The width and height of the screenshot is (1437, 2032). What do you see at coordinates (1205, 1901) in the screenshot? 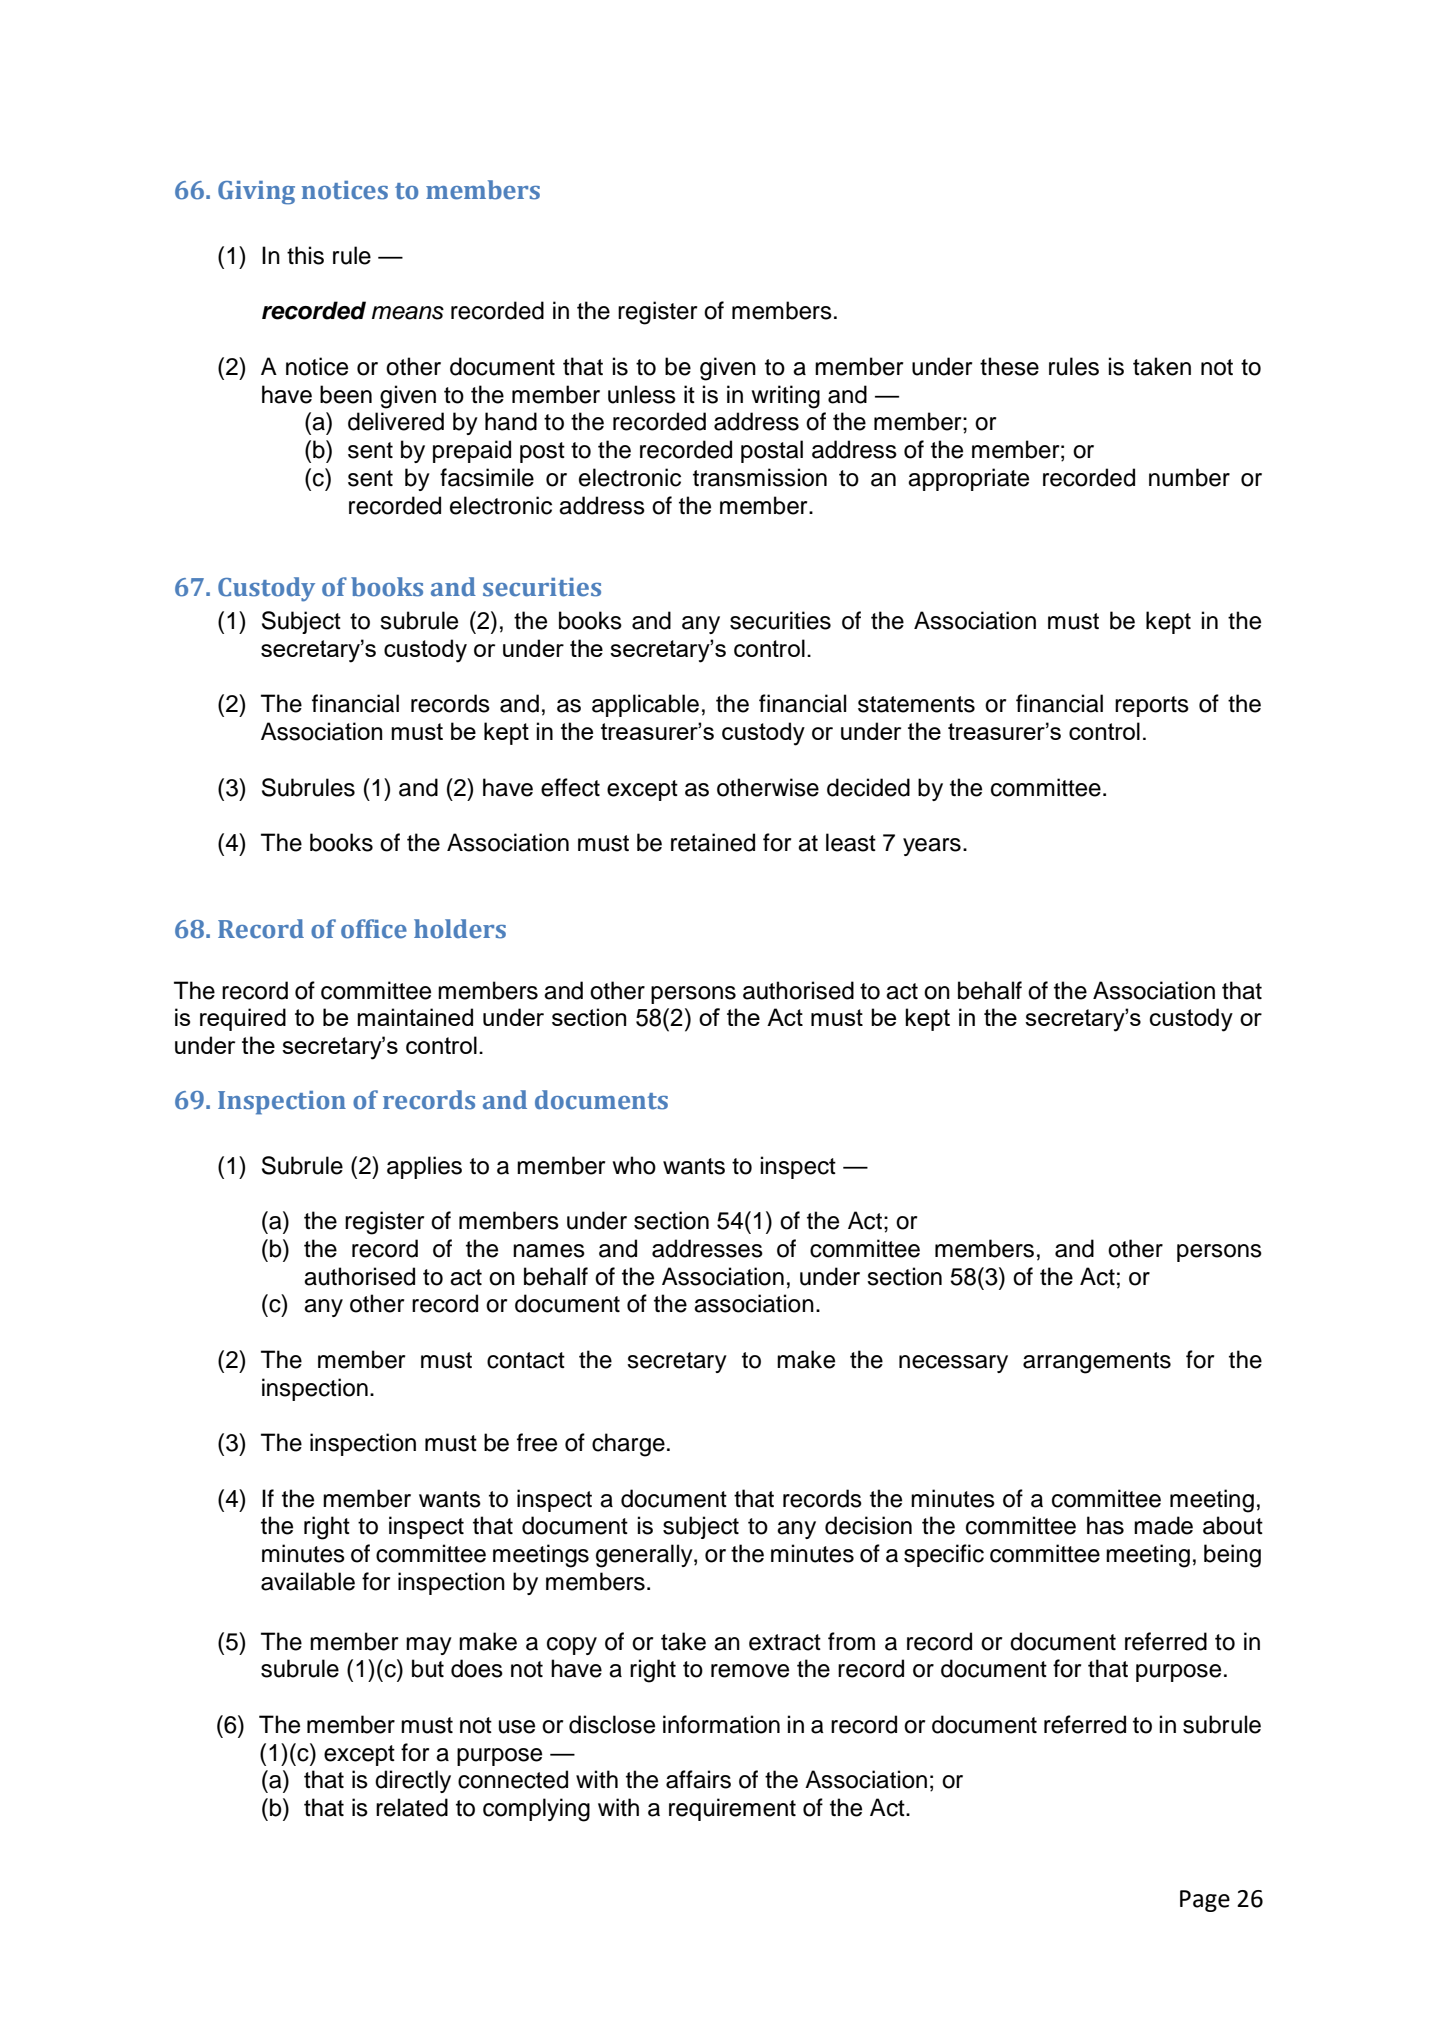
I see `Page` at bounding box center [1205, 1901].
